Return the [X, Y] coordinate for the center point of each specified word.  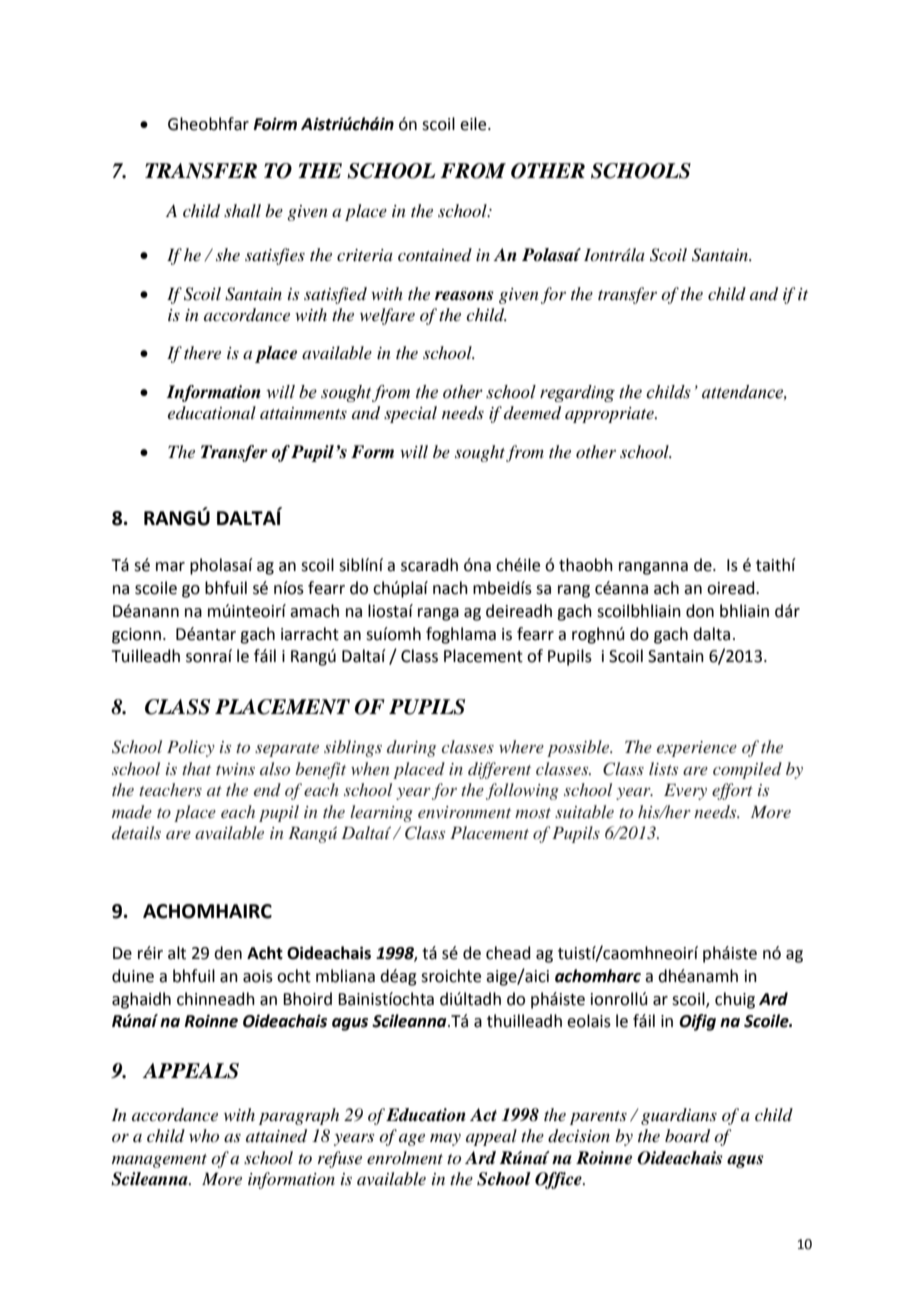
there [202, 352]
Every [685, 792]
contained [435, 254]
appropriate [610, 415]
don [700, 611]
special [410, 414]
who [204, 1135]
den [228, 953]
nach [450, 588]
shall [242, 210]
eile [474, 124]
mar [170, 567]
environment [464, 812]
